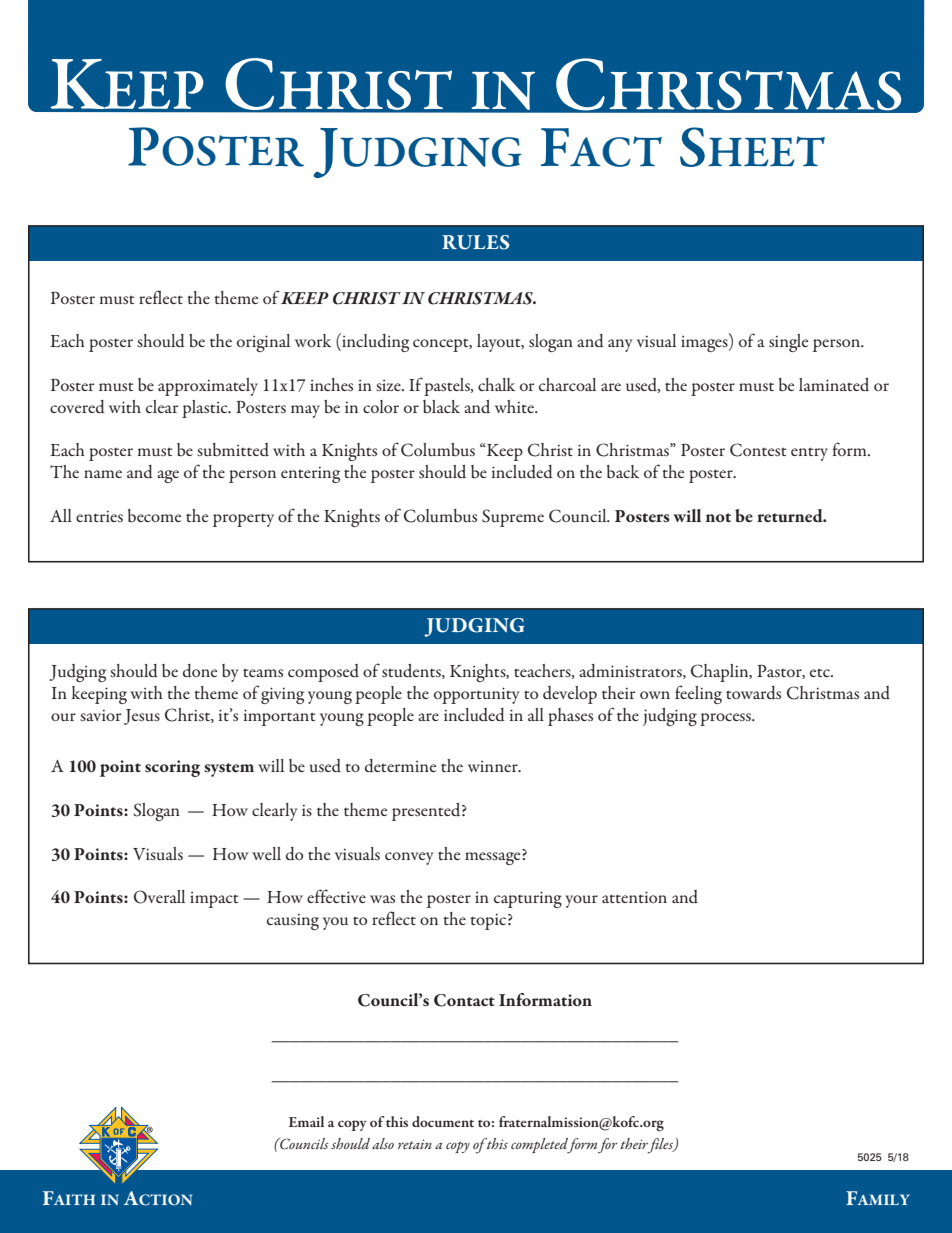 The height and width of the screenshot is (1233, 952). I want to click on become, so click(154, 516).
